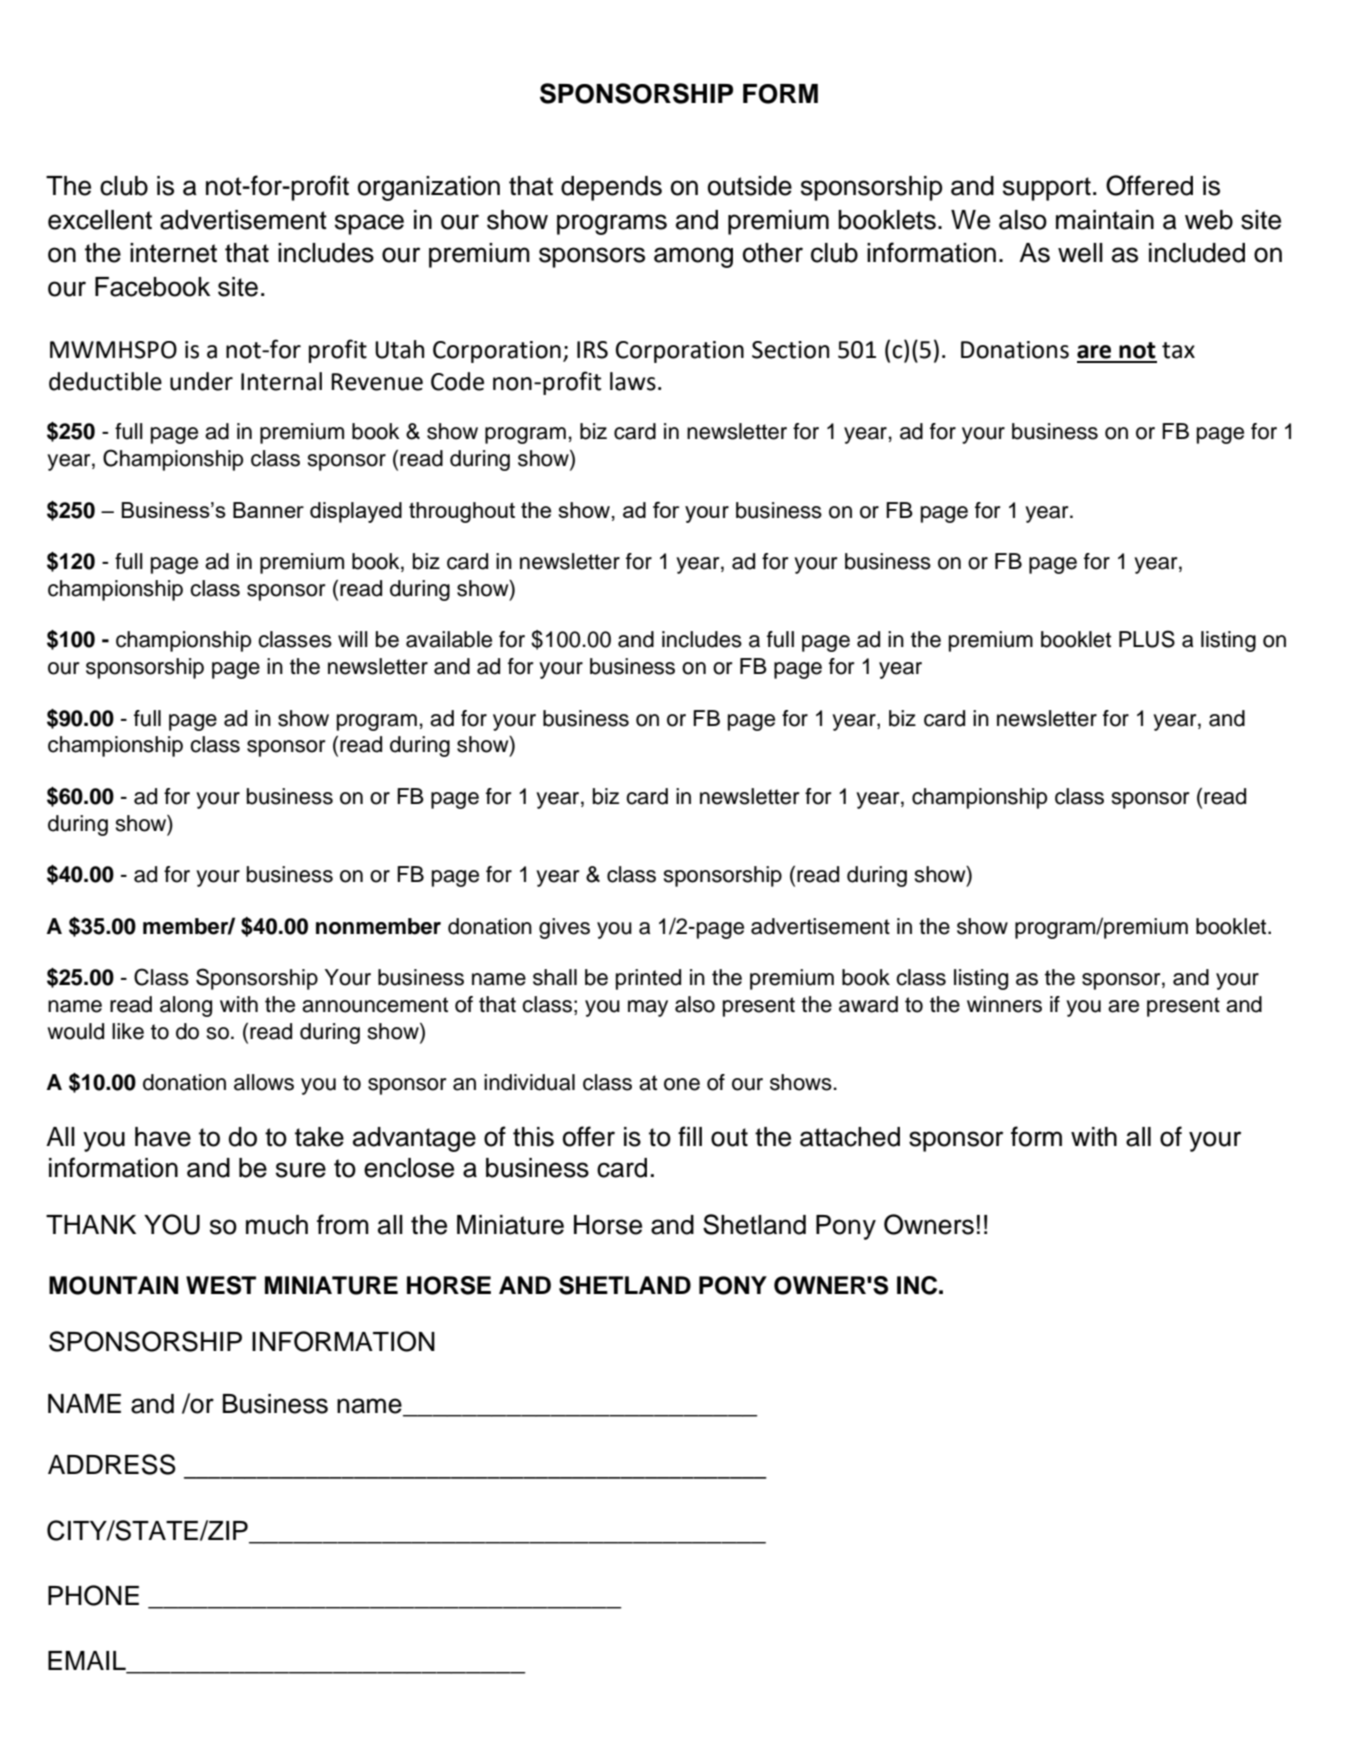 Image resolution: width=1356 pixels, height=1755 pixels. I want to click on internet, so click(173, 253).
